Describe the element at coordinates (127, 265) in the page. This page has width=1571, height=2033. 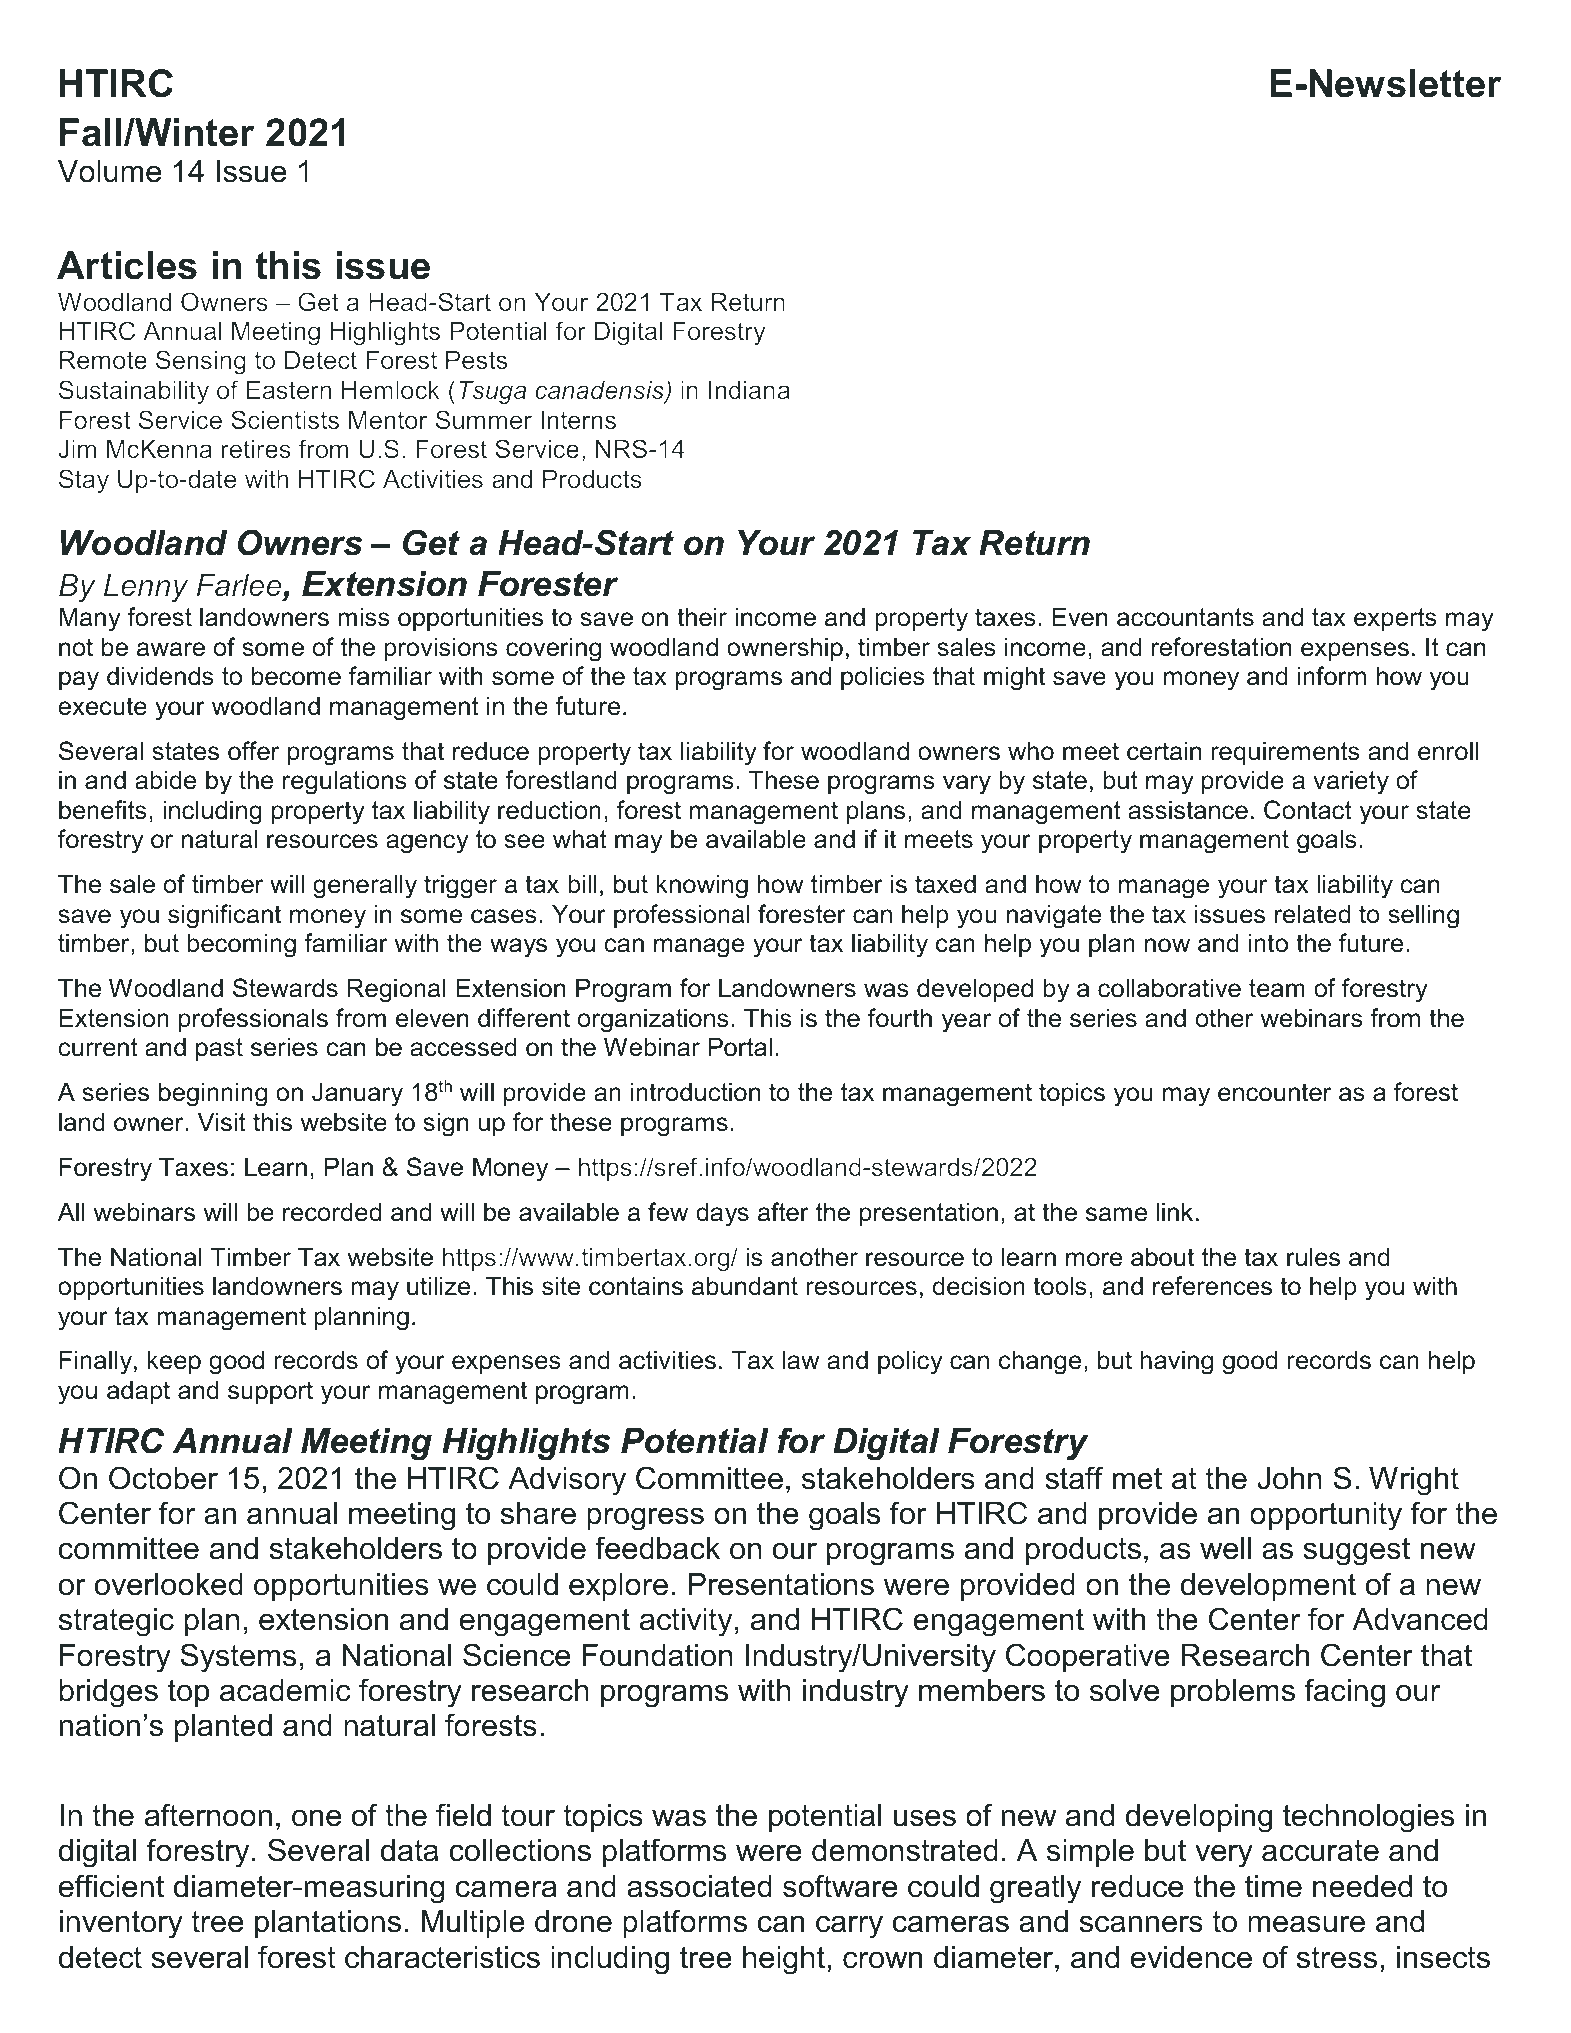
I see `Articles` at that location.
